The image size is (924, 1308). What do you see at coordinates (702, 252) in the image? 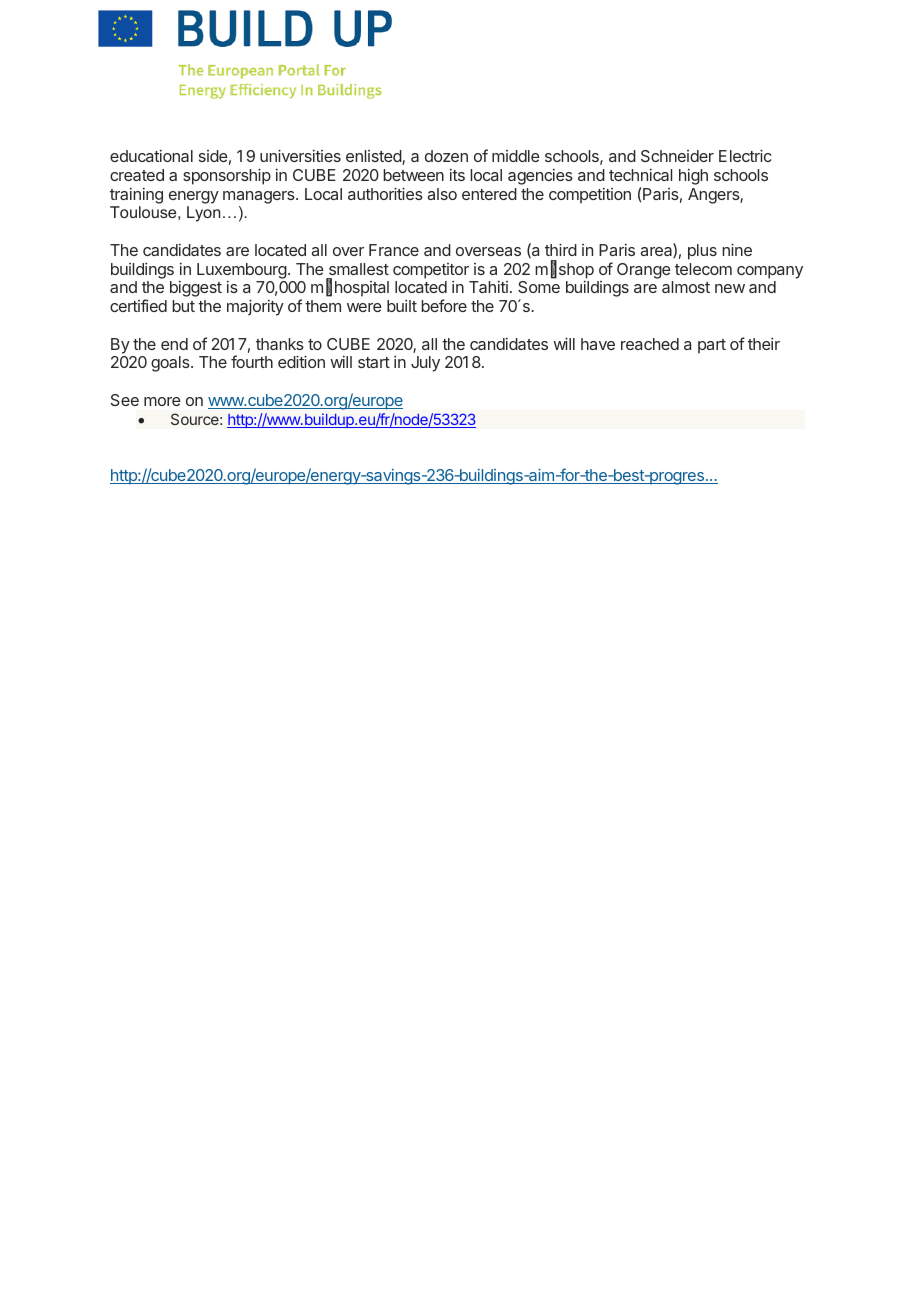
I see `plus` at bounding box center [702, 252].
